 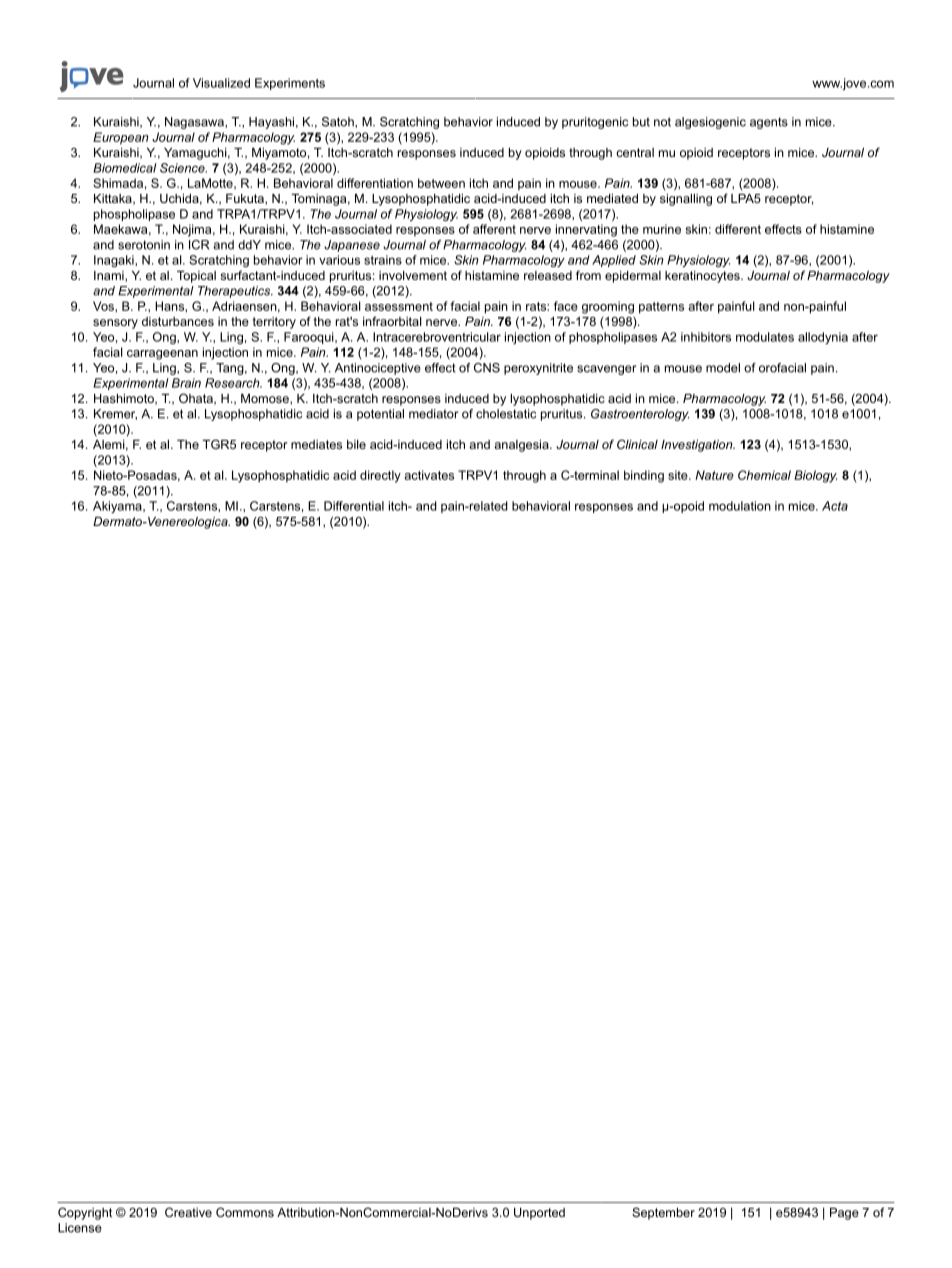 What do you see at coordinates (115, 414) in the screenshot?
I see `Kremer` at bounding box center [115, 414].
